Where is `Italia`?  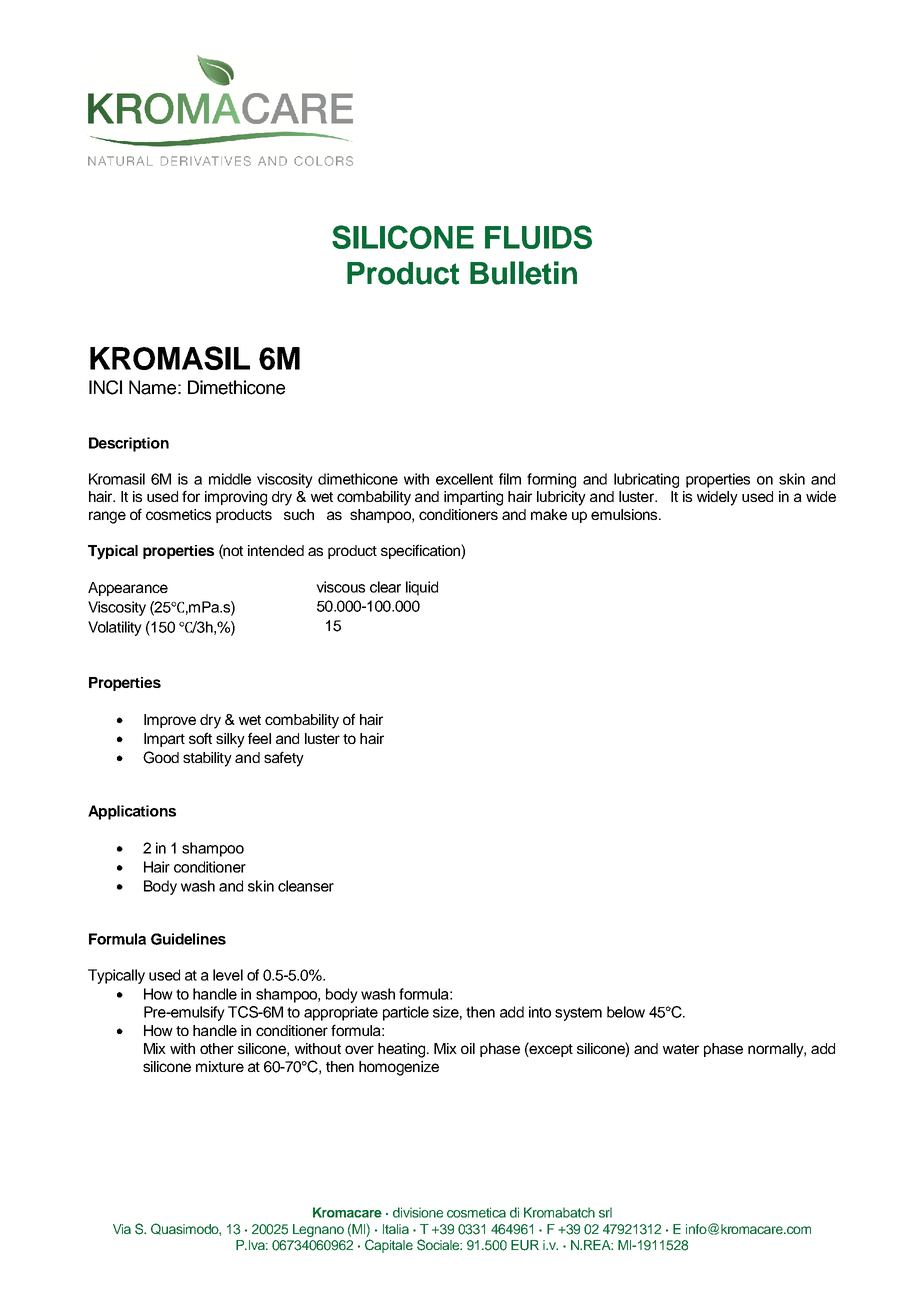 Italia is located at coordinates (396, 1229).
